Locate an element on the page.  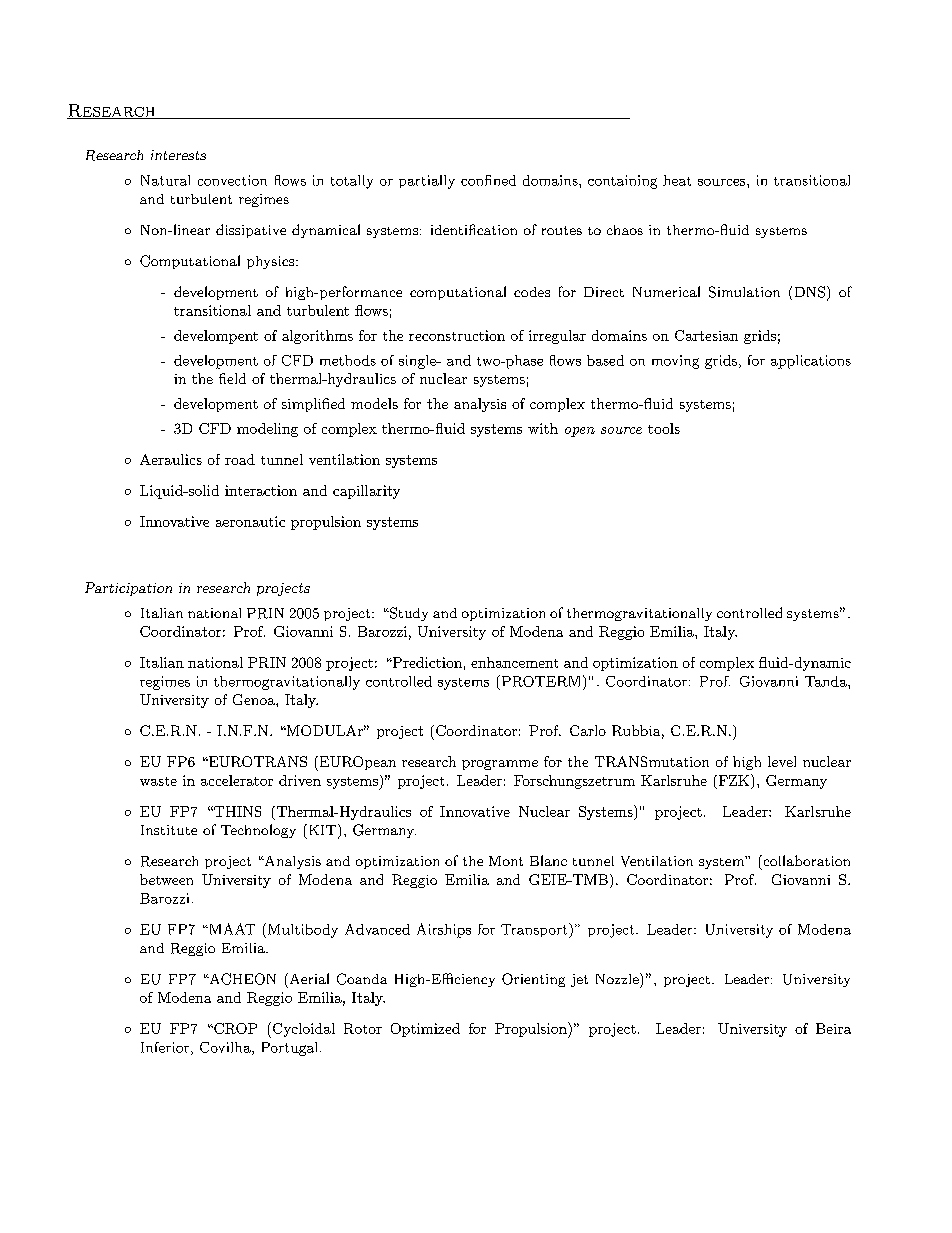
Genoa is located at coordinates (255, 699).
